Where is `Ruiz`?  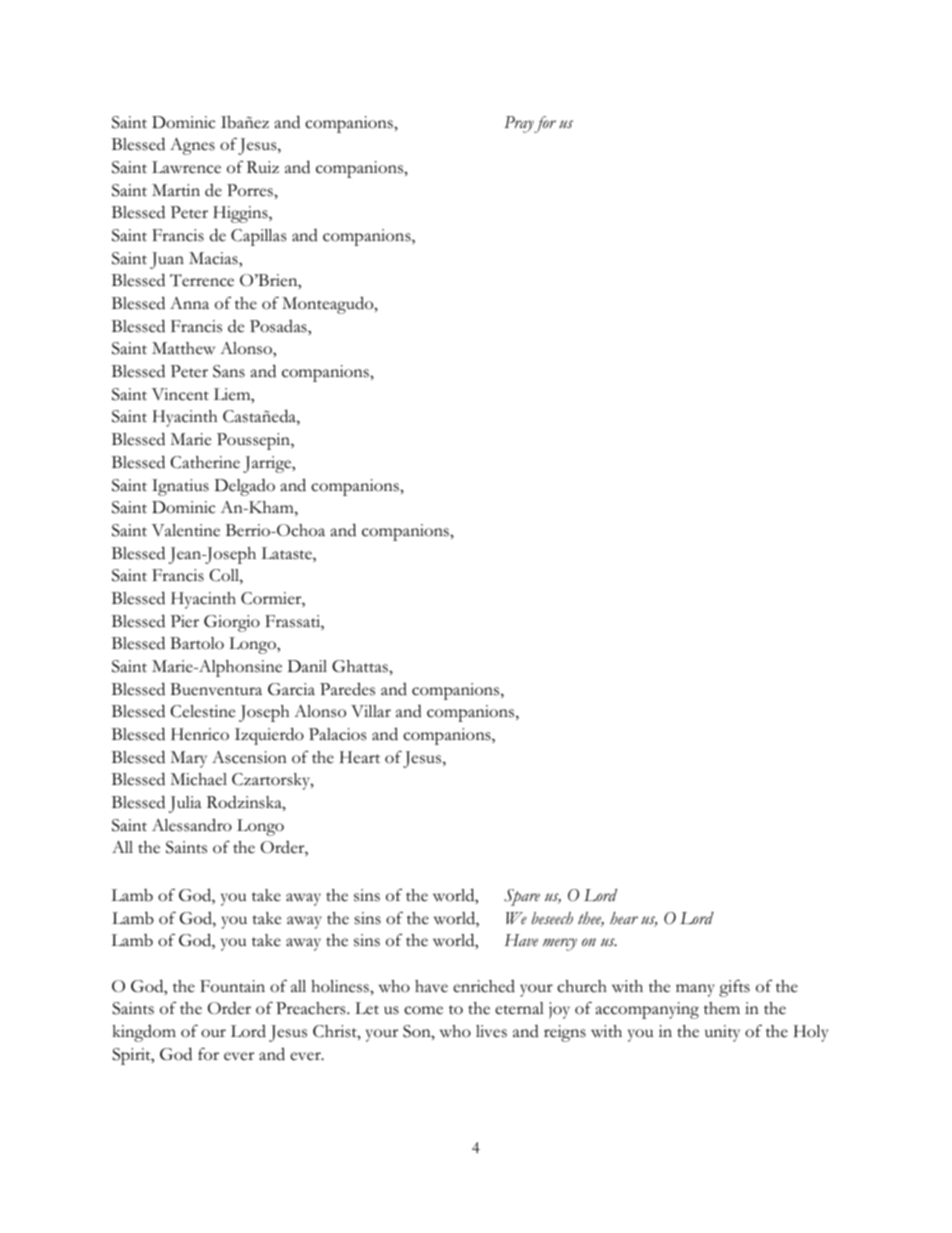 Ruiz is located at coordinates (263, 167).
